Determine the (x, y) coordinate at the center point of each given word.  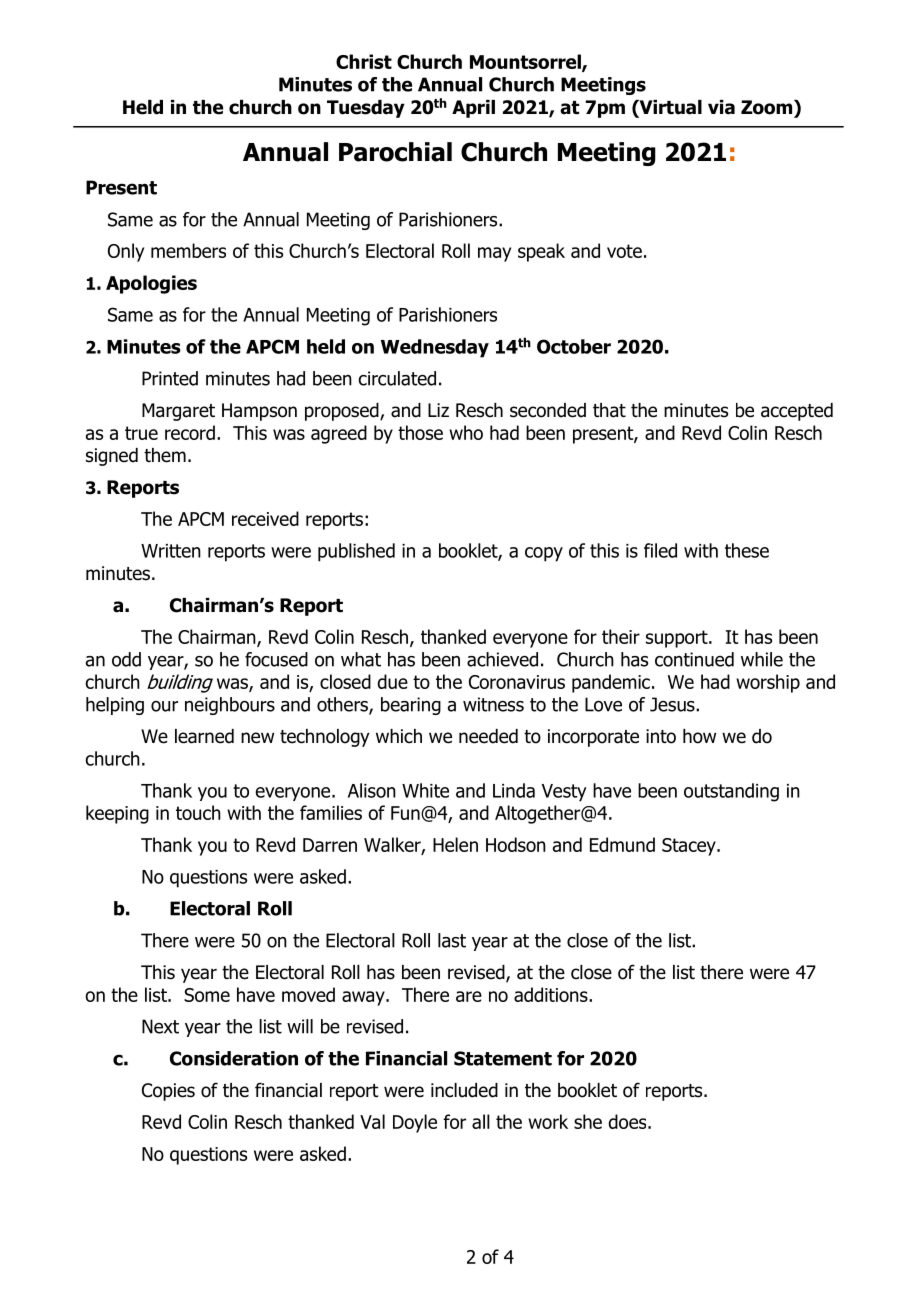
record (190, 432)
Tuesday (366, 109)
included (464, 1090)
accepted (797, 412)
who (466, 432)
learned (204, 736)
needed (488, 736)
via (721, 107)
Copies (168, 1092)
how (699, 736)
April (473, 109)
